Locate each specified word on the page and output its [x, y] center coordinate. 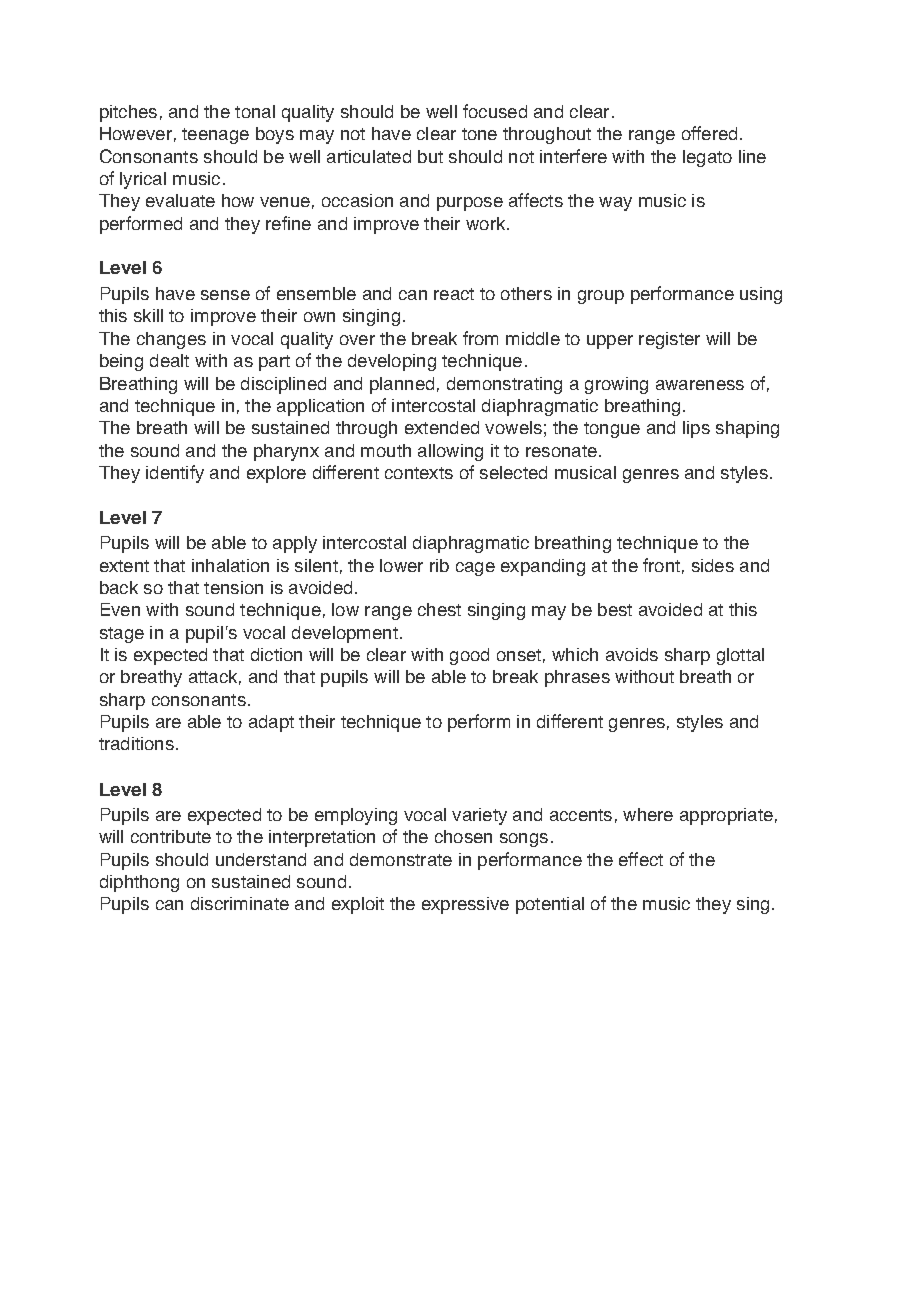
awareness [700, 385]
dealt [169, 360]
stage [122, 635]
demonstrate [401, 859]
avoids [632, 654]
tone [479, 134]
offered [709, 133]
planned [402, 385]
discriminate [240, 903]
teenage [215, 136]
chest [439, 609]
